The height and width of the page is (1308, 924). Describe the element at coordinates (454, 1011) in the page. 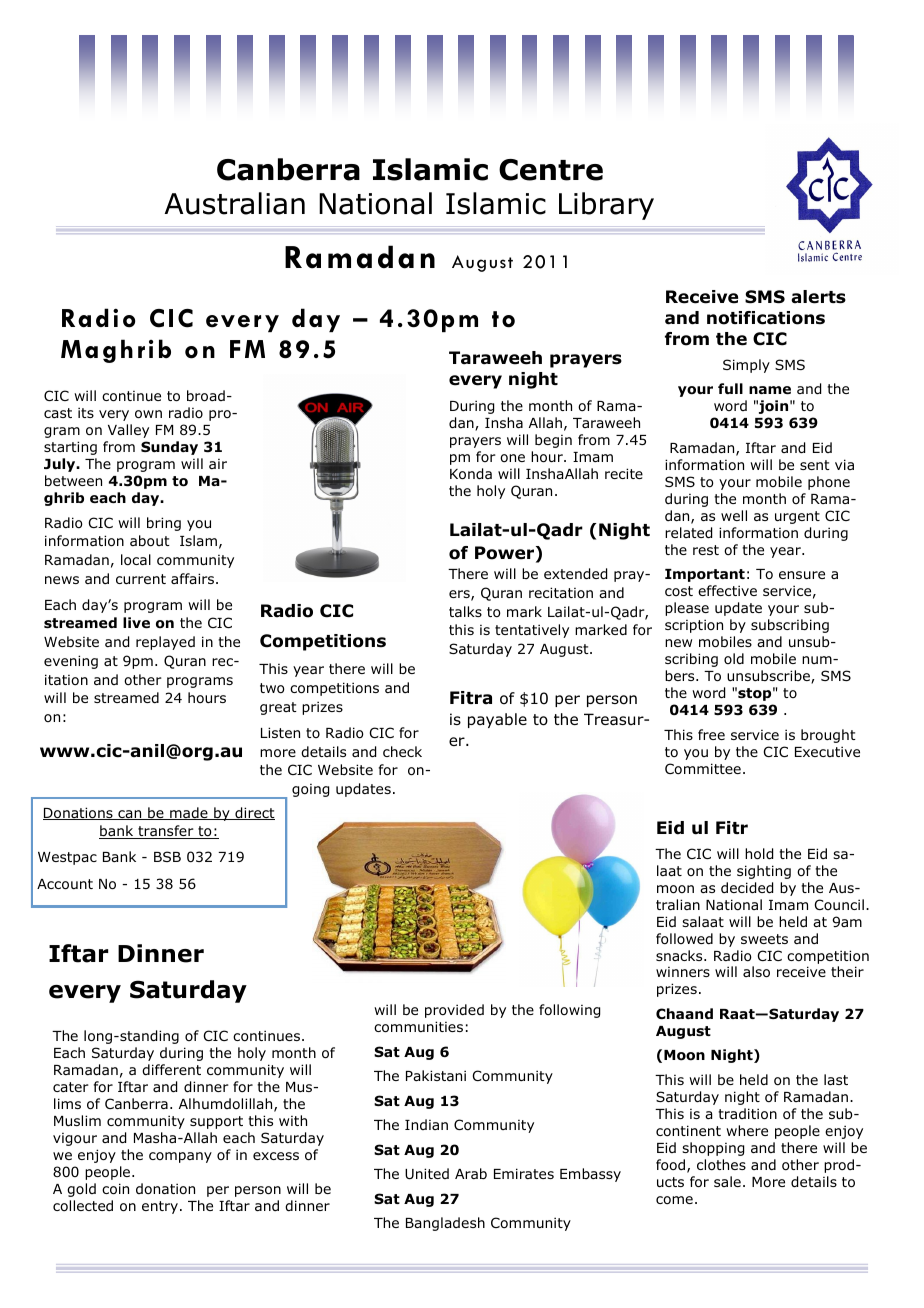

I see `provided` at that location.
